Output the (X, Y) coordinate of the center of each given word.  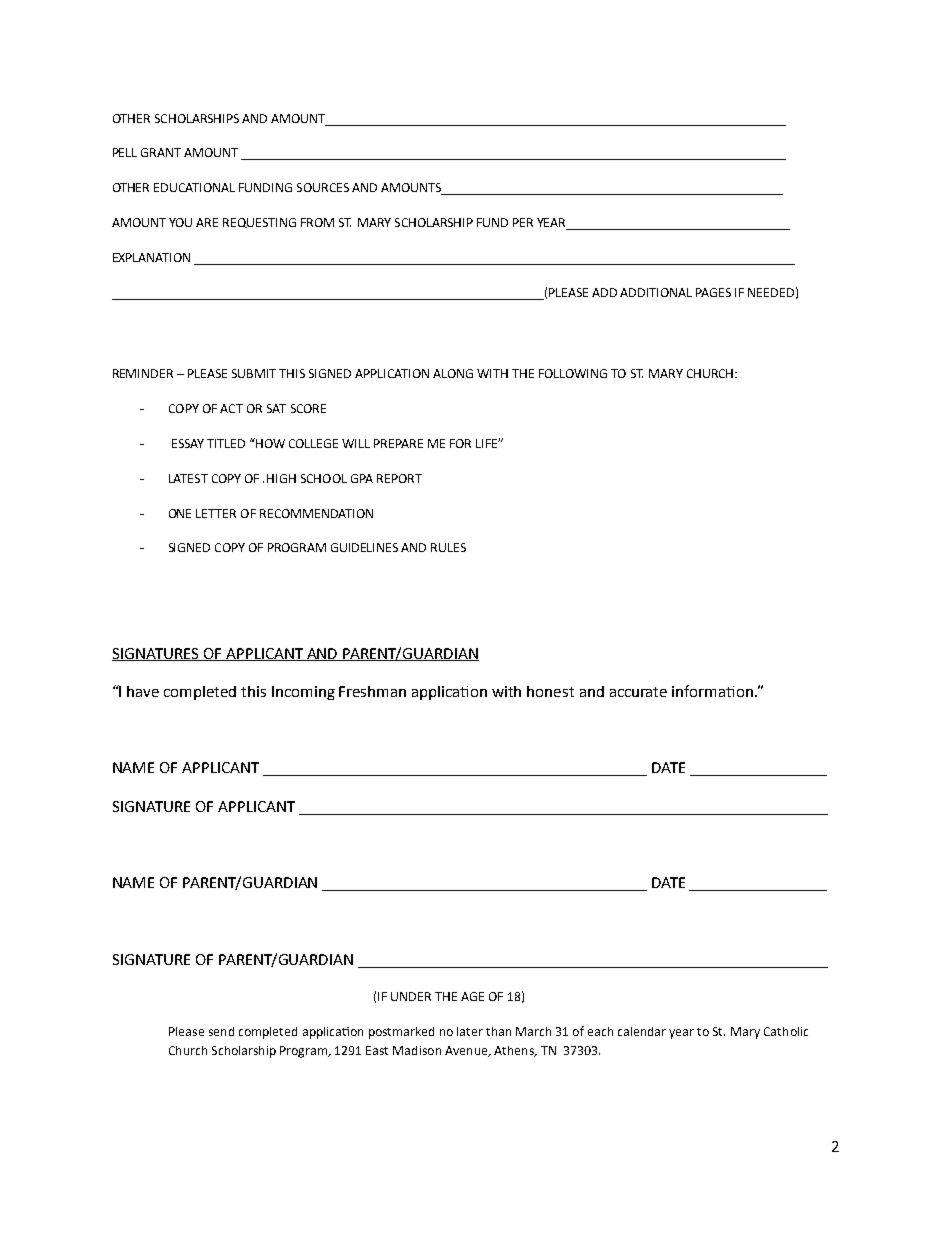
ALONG (453, 373)
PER (523, 222)
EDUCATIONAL (194, 187)
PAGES (713, 292)
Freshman (372, 691)
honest (550, 691)
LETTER (216, 513)
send (221, 1031)
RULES (448, 547)
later (470, 1031)
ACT (231, 408)
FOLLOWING (573, 373)
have (143, 691)
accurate (638, 692)
